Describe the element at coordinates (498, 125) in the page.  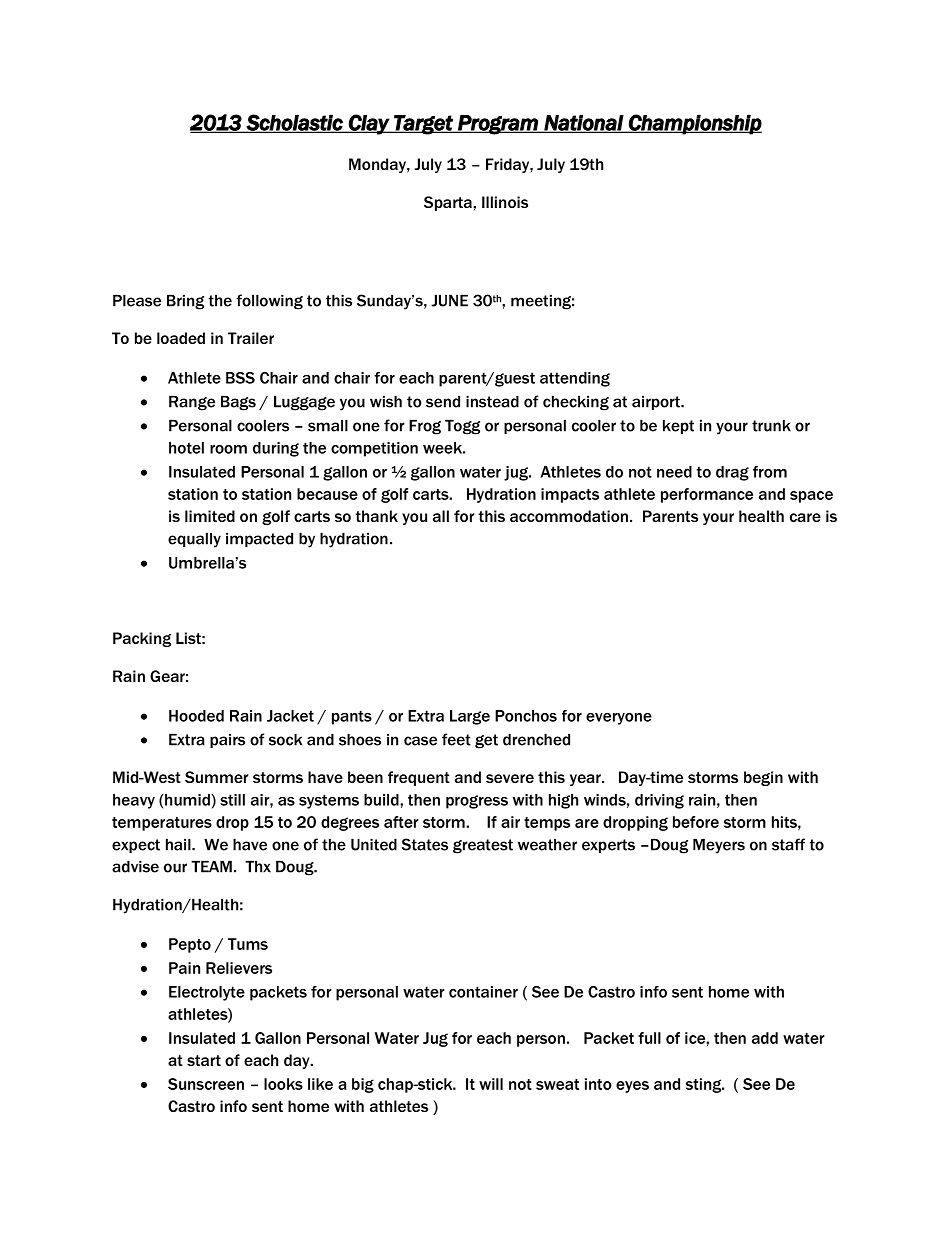
I see `Program` at that location.
